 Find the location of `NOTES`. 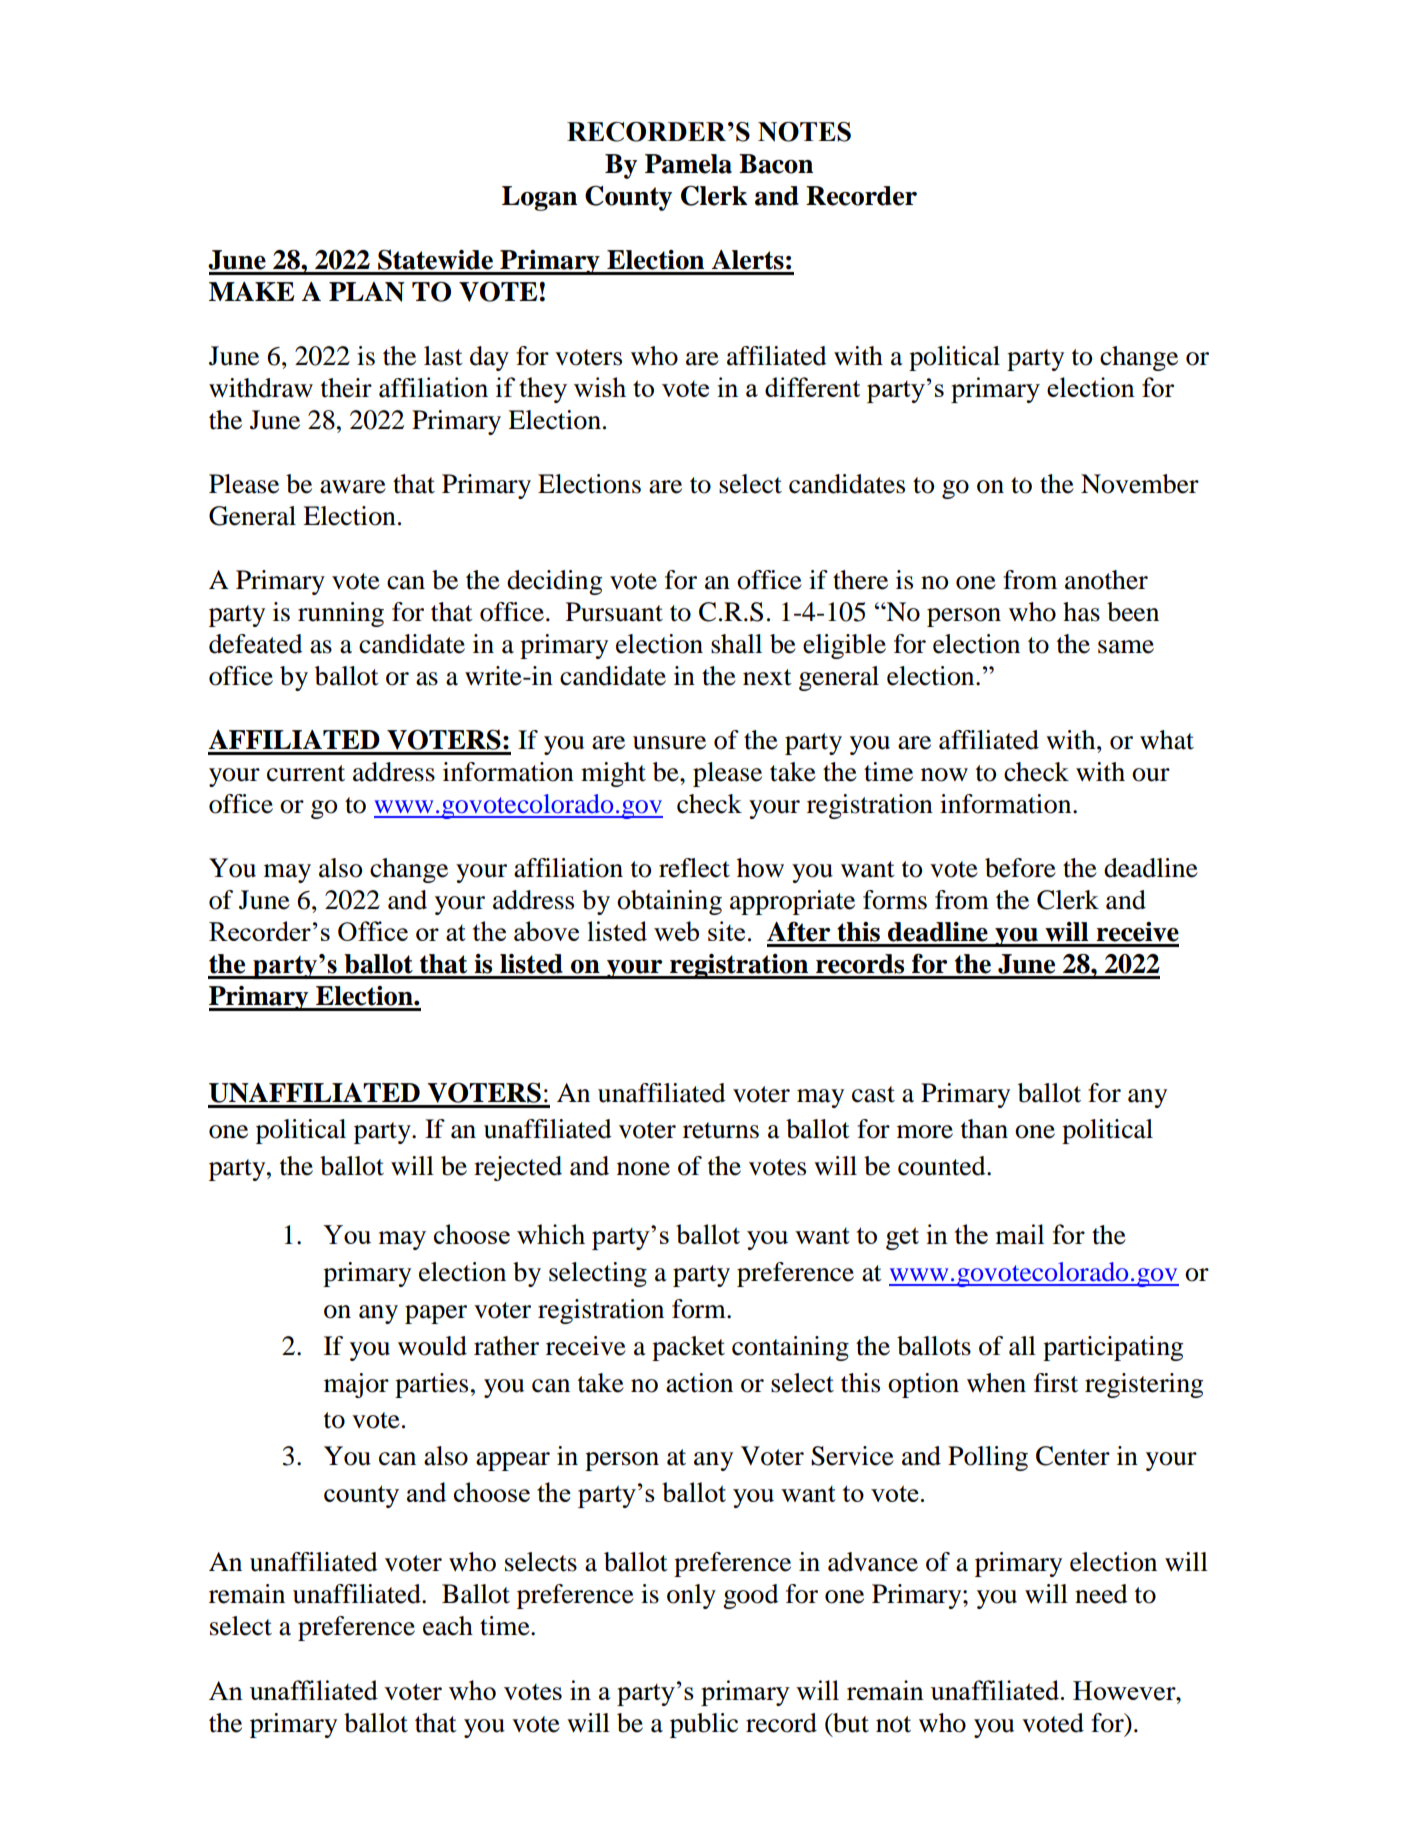

NOTES is located at coordinates (804, 132).
